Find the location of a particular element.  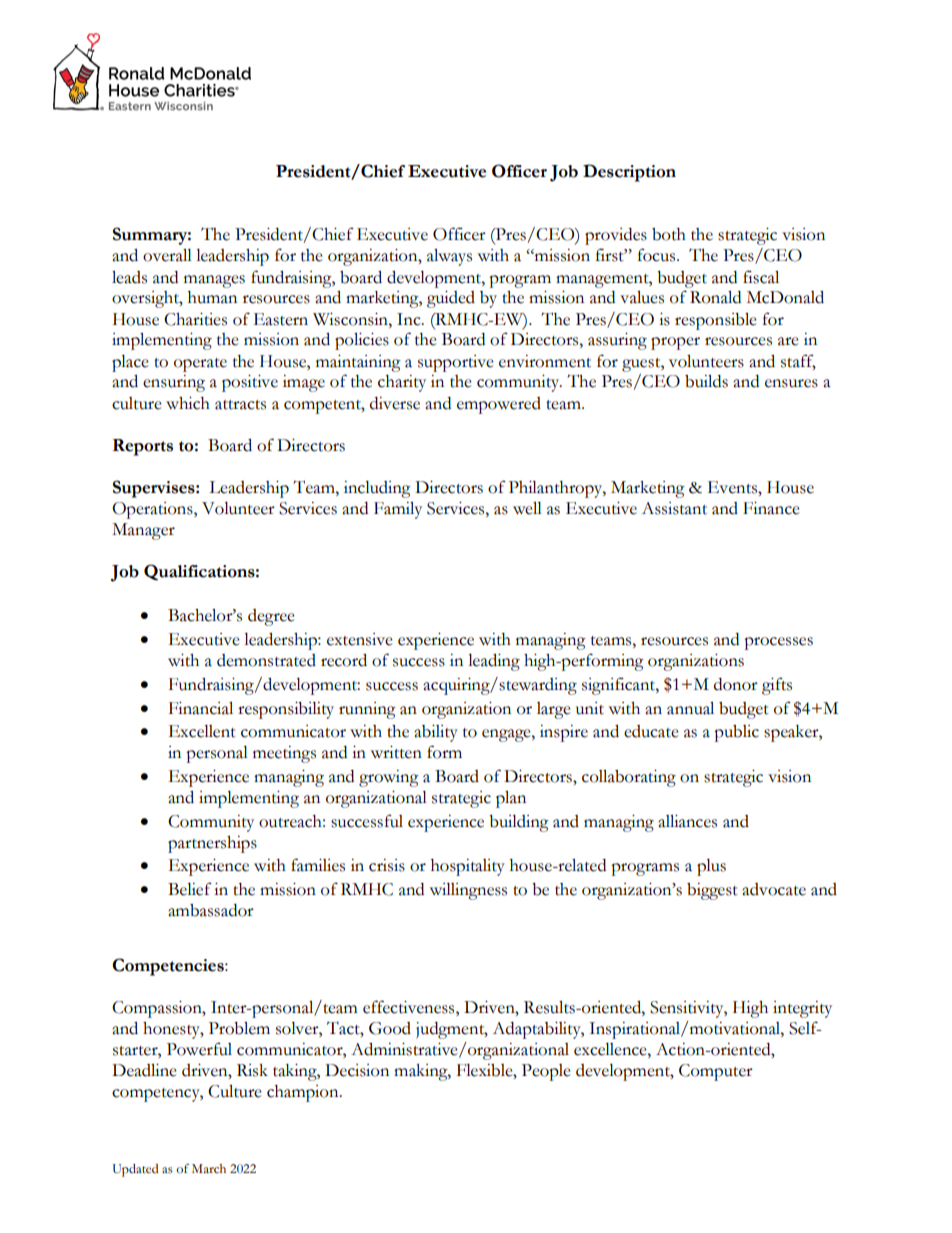

People is located at coordinates (546, 1072).
